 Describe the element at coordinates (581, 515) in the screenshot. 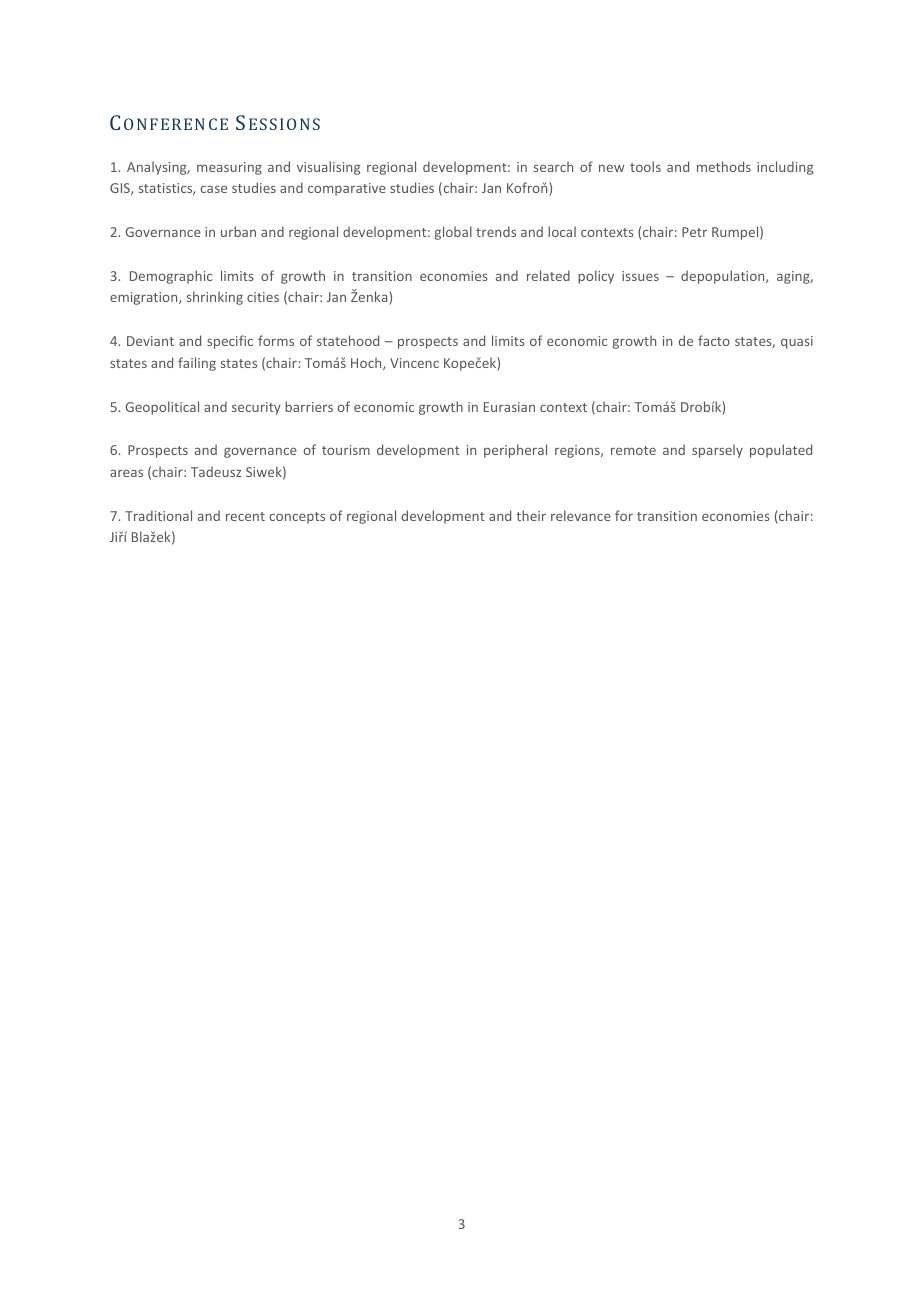

I see `relevance` at that location.
